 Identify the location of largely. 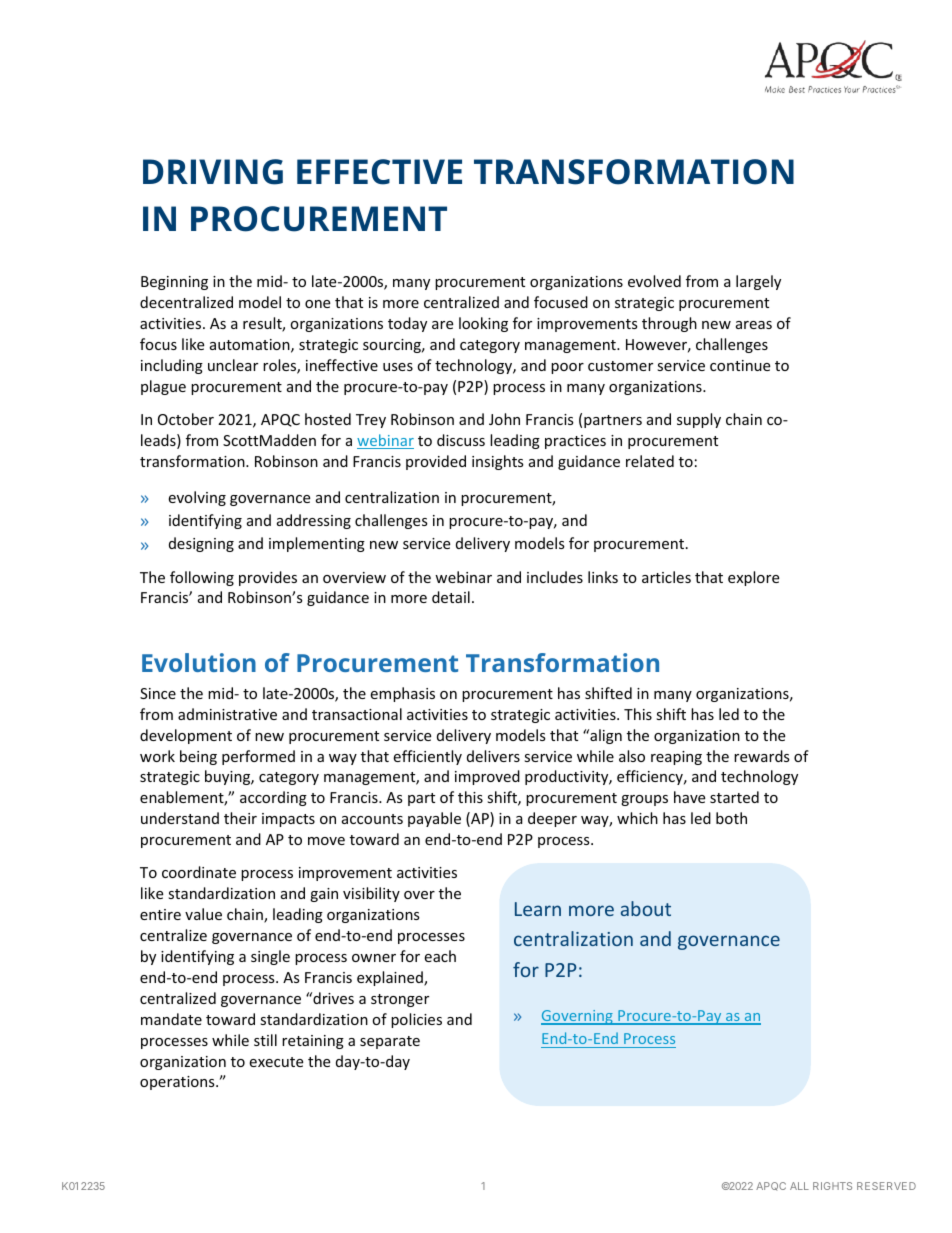
(758, 282).
